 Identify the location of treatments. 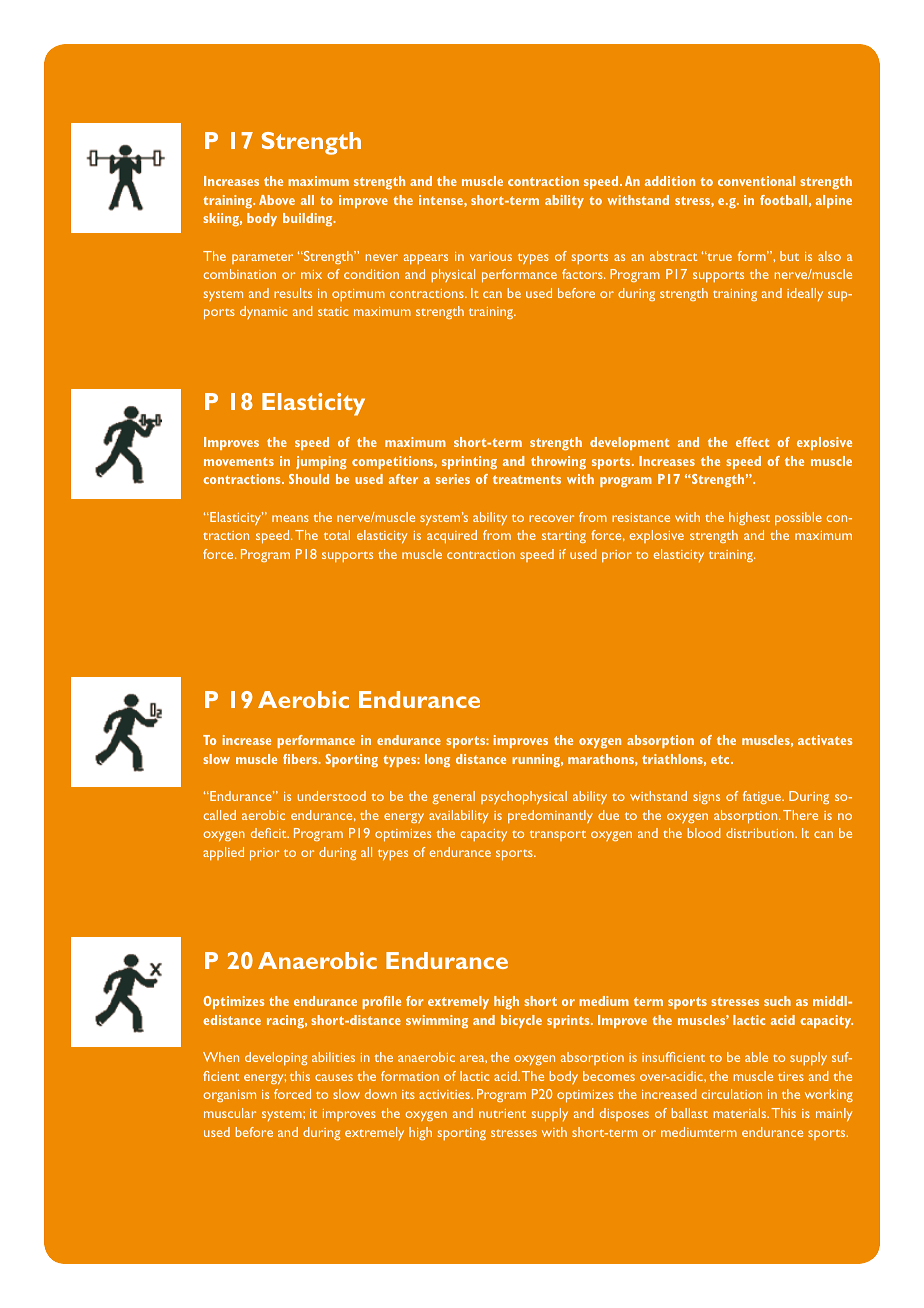
(527, 479).
